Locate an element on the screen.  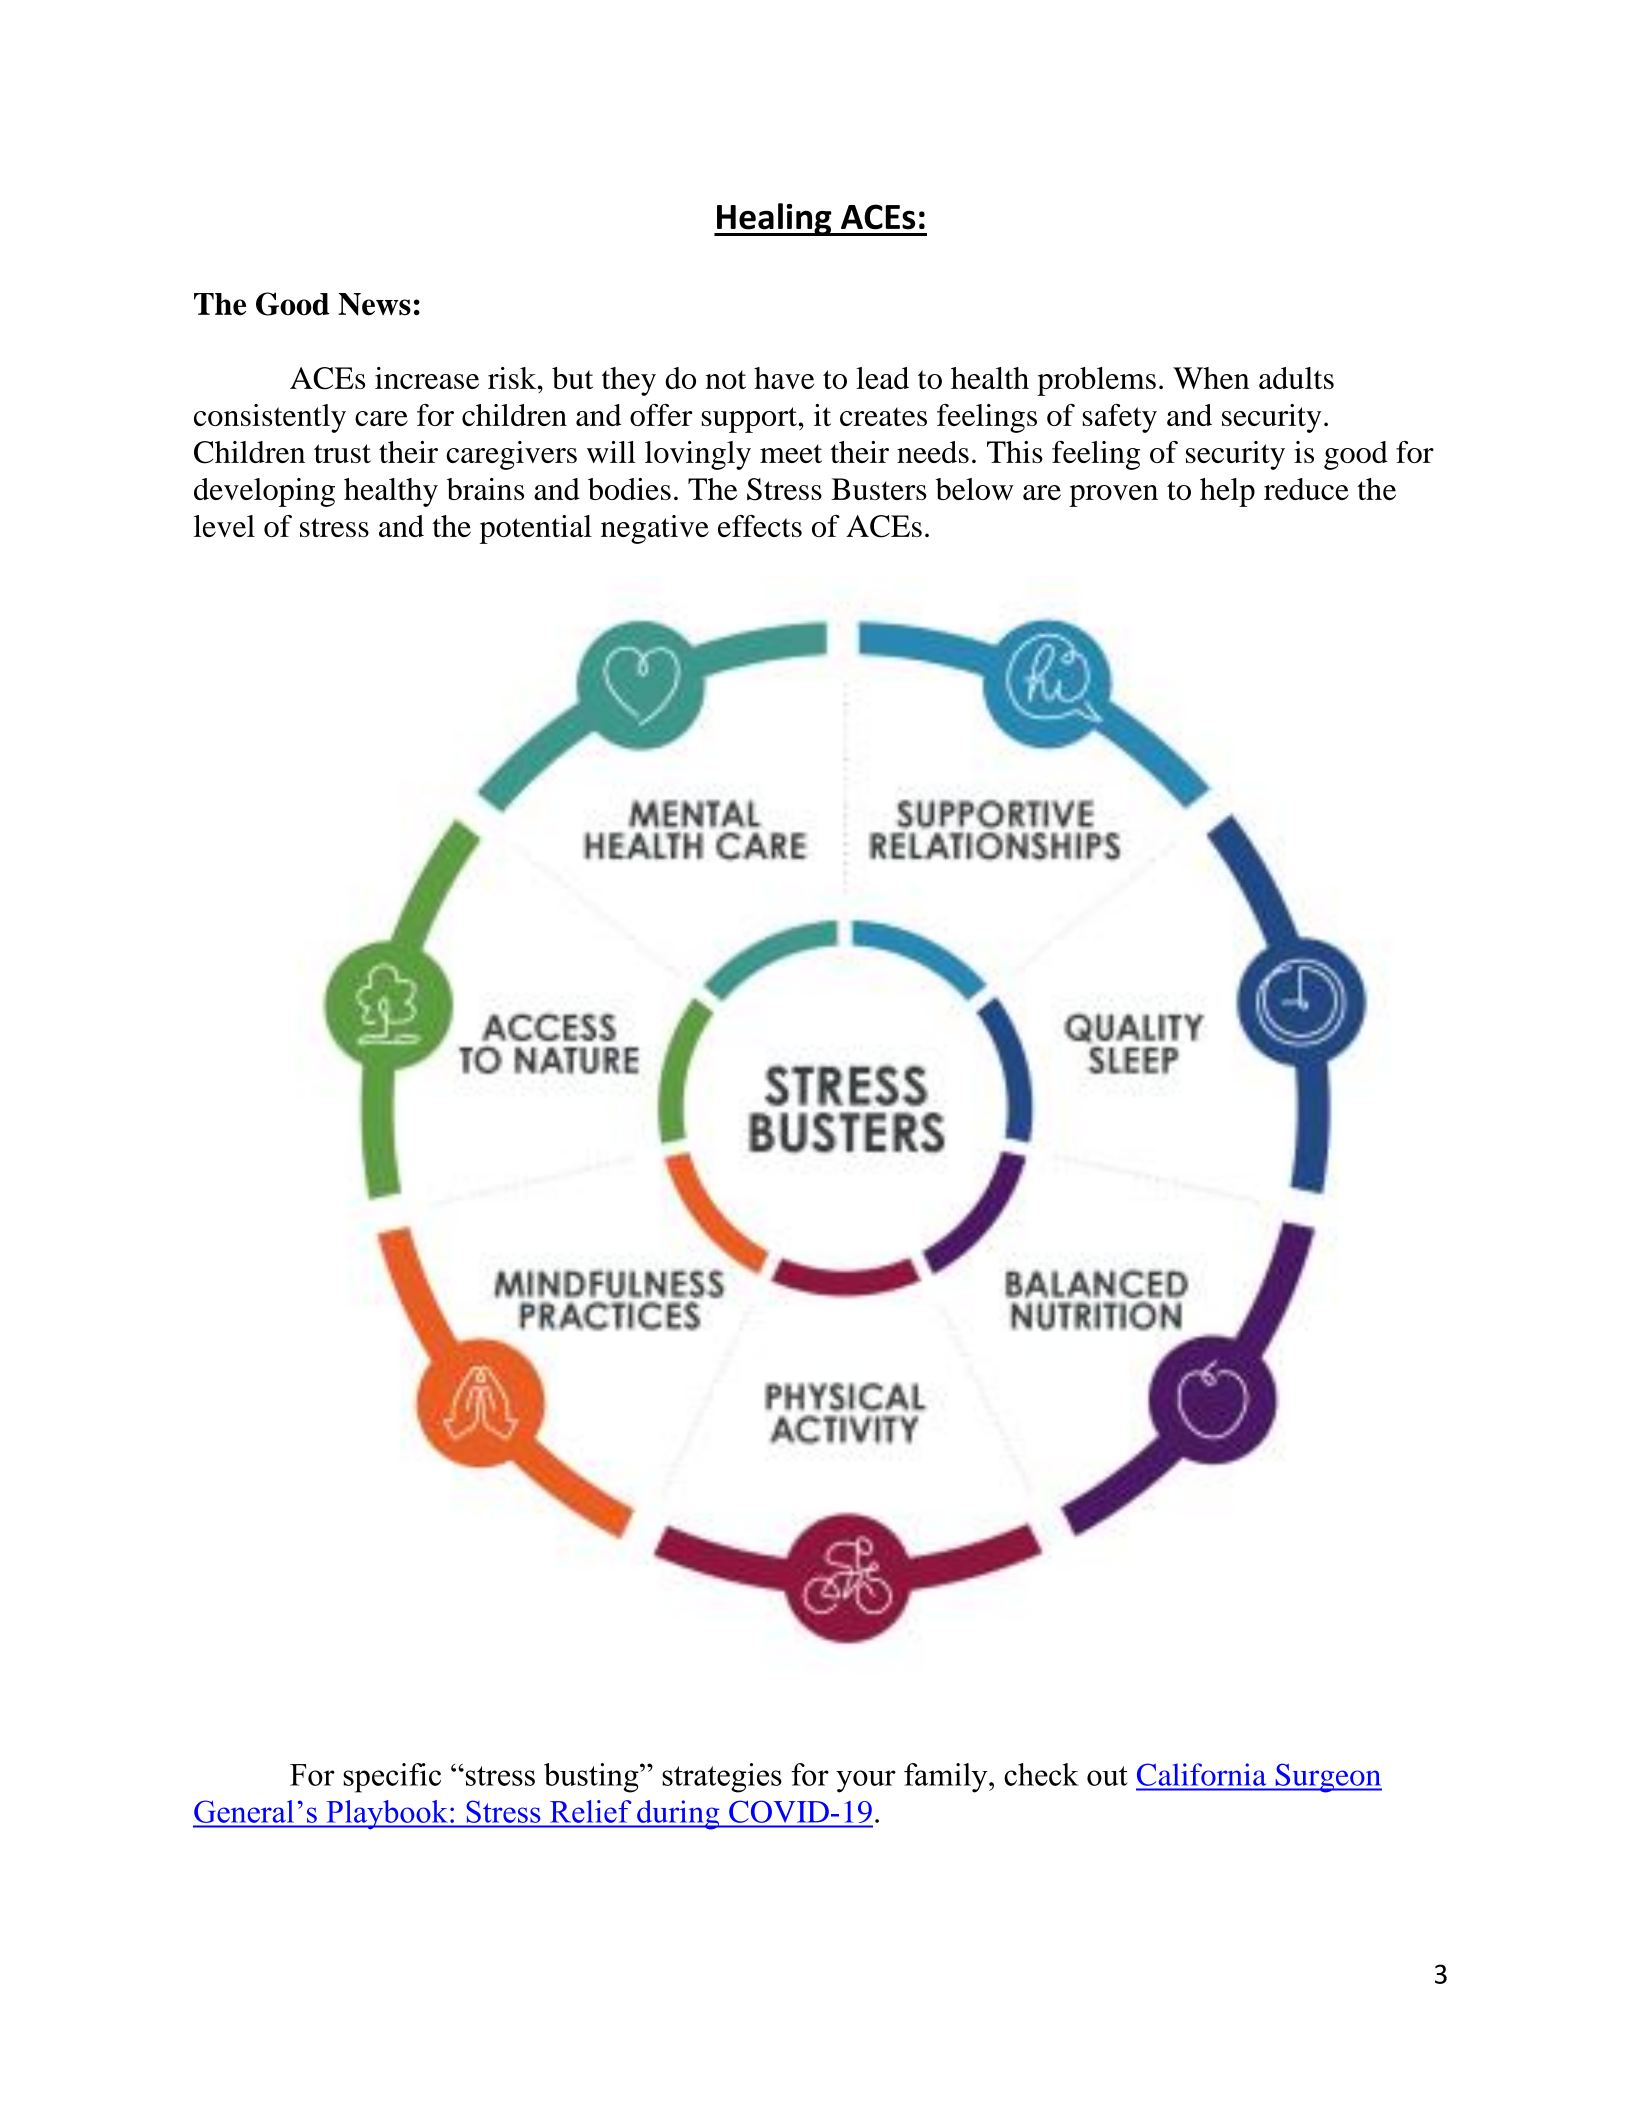
busting is located at coordinates (592, 1778).
